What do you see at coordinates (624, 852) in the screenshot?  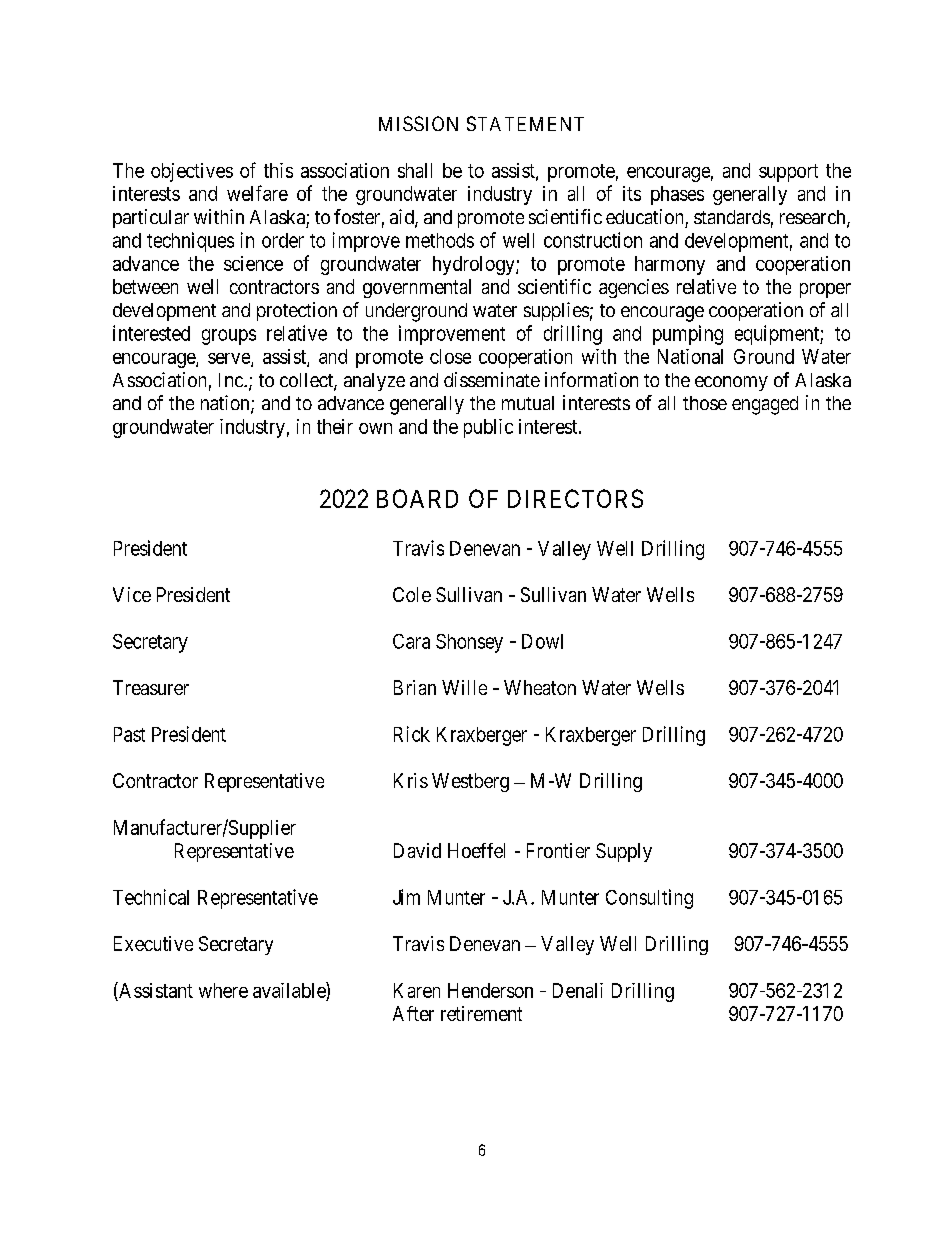 I see `Supply` at bounding box center [624, 852].
